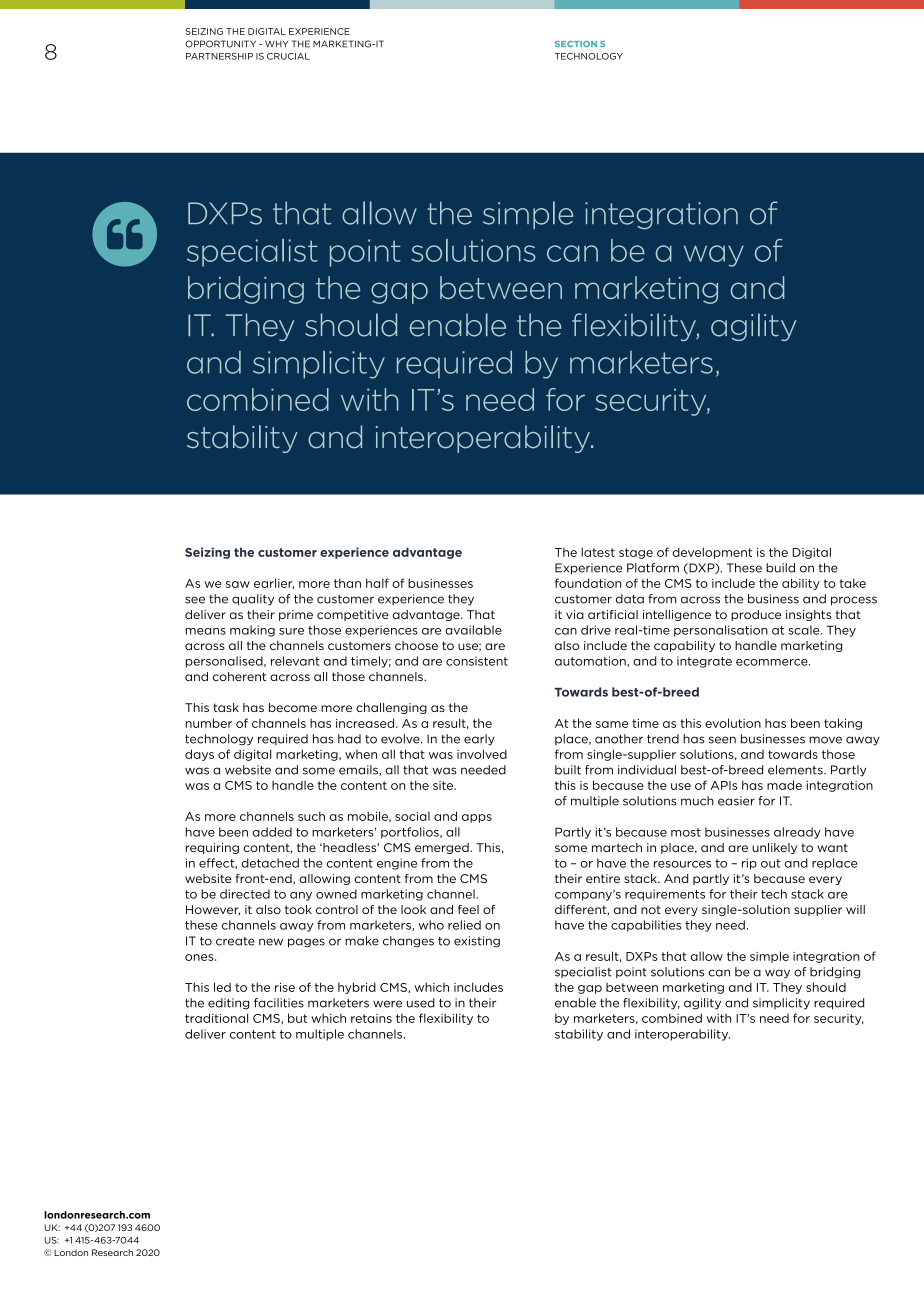 The width and height of the screenshot is (924, 1308). What do you see at coordinates (276, 43) in the screenshot?
I see `WHY` at bounding box center [276, 43].
